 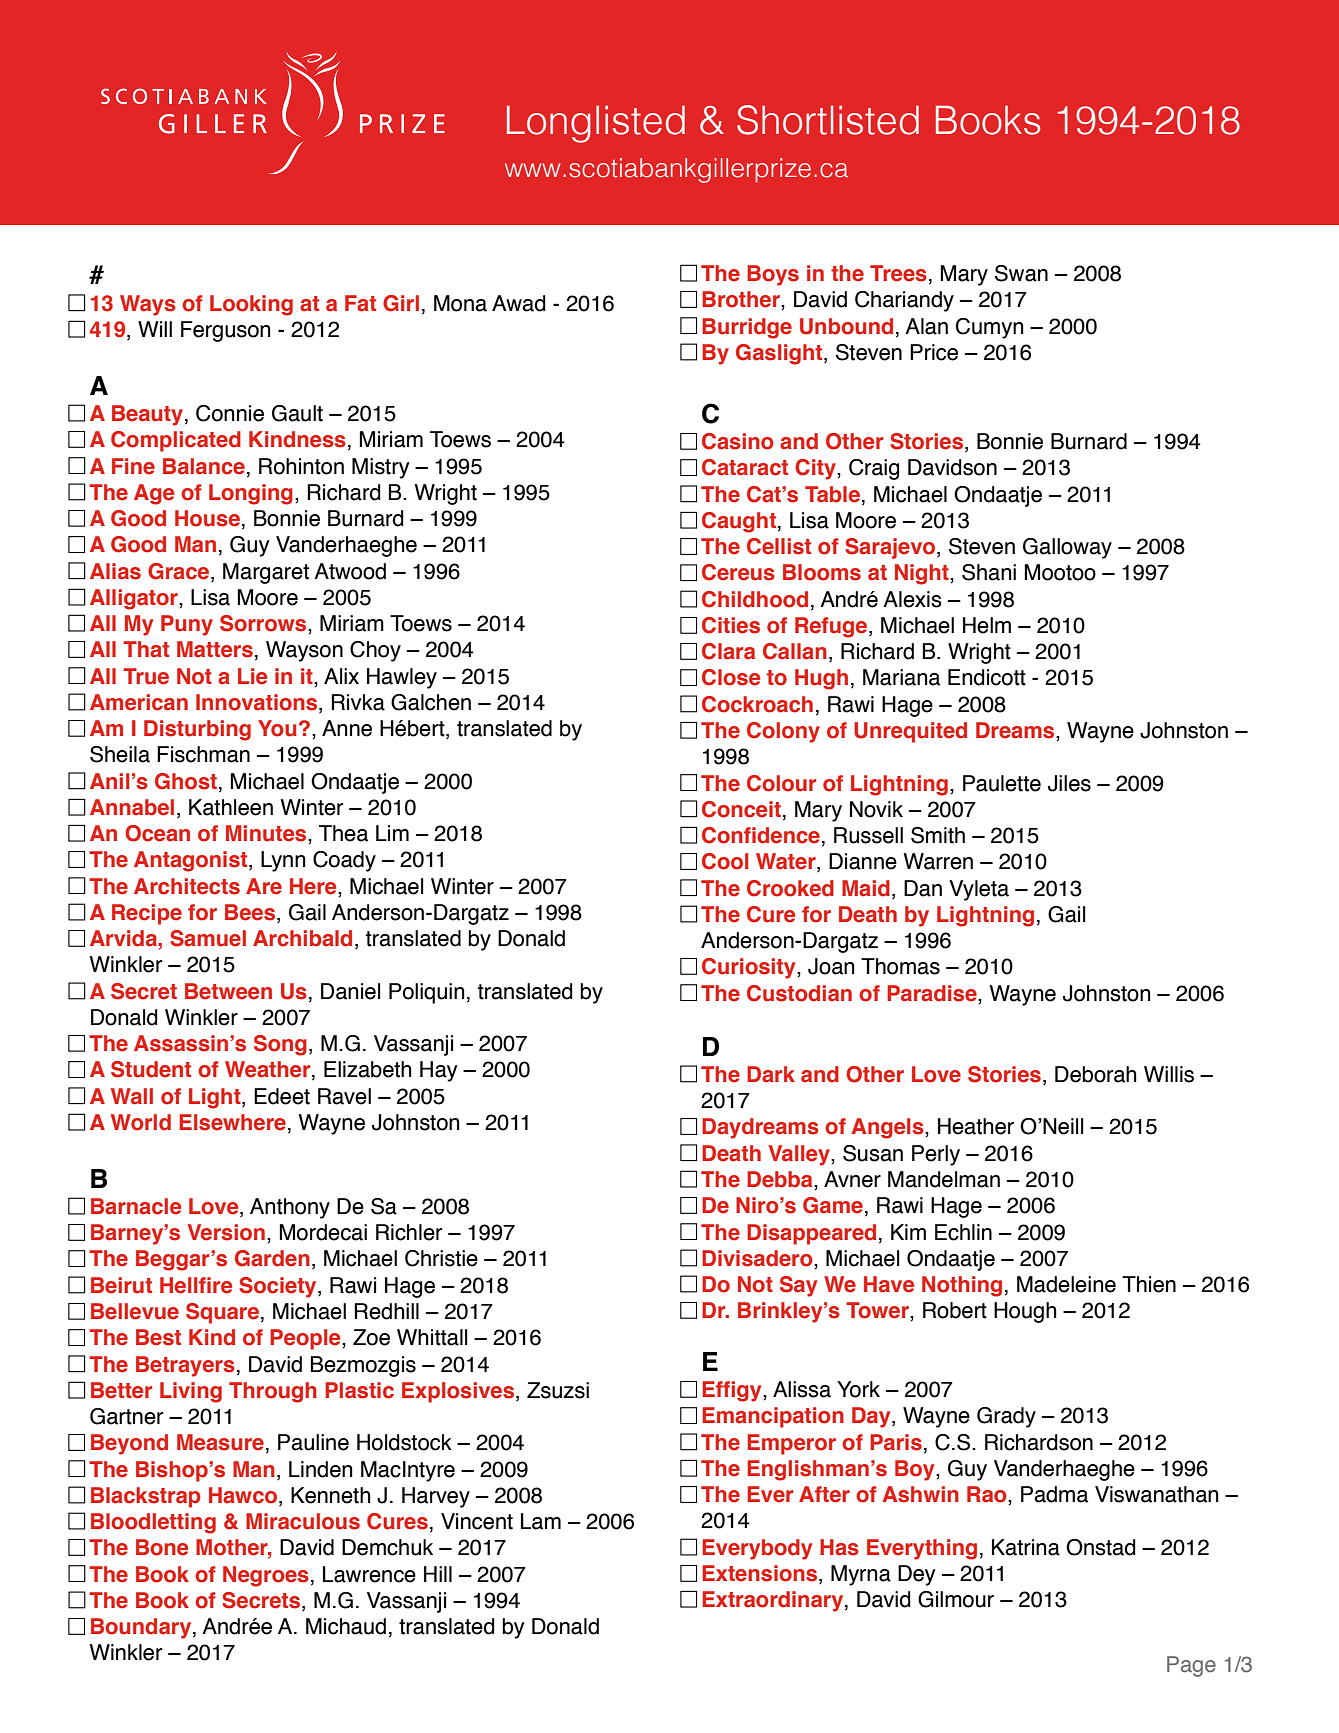 I want to click on Shortlisted, so click(x=828, y=120).
